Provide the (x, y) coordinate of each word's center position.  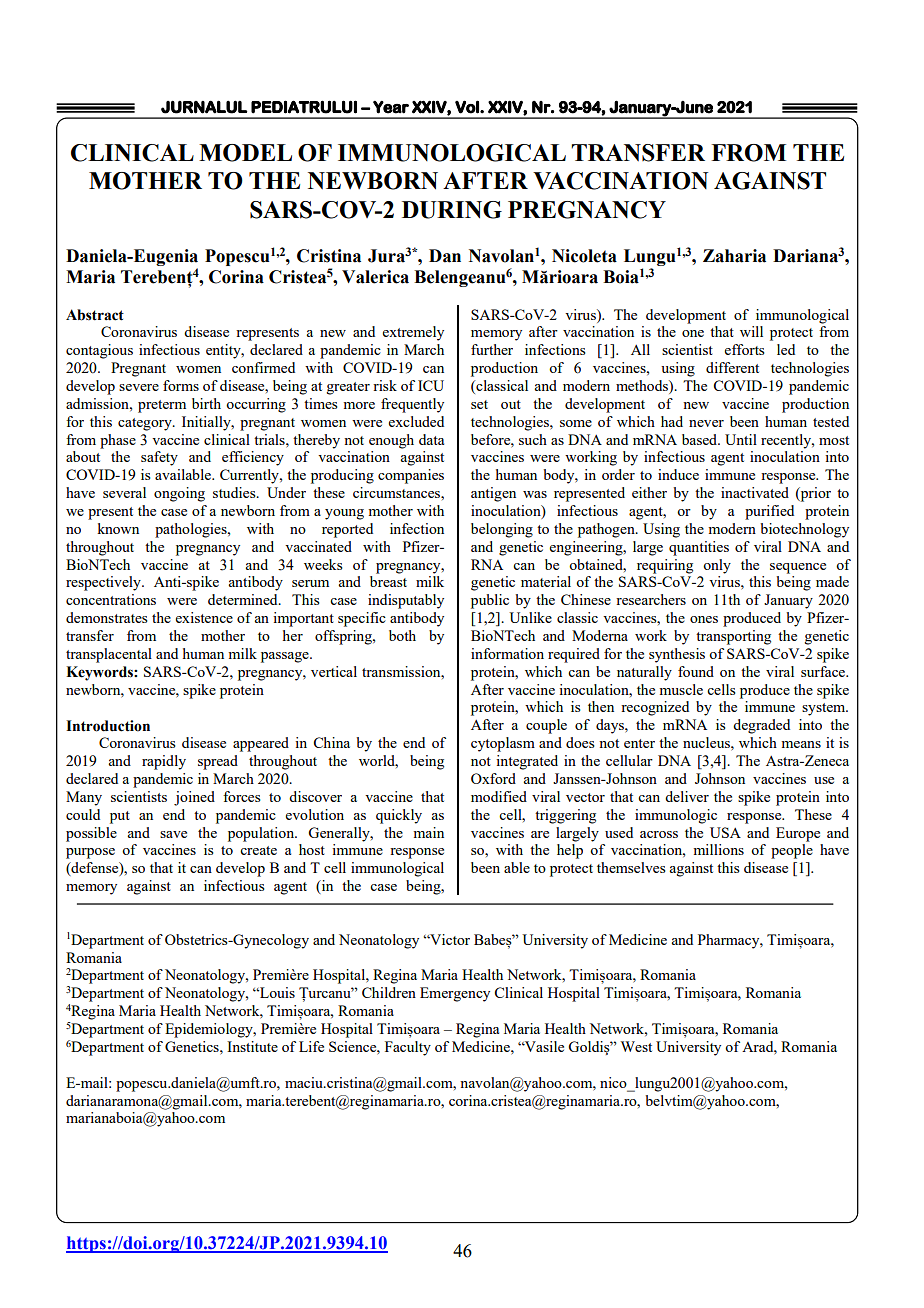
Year (391, 107)
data (431, 439)
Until (741, 439)
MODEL (245, 153)
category (146, 424)
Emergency (455, 994)
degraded (761, 726)
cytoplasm (503, 744)
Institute (252, 1046)
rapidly (164, 762)
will (751, 331)
